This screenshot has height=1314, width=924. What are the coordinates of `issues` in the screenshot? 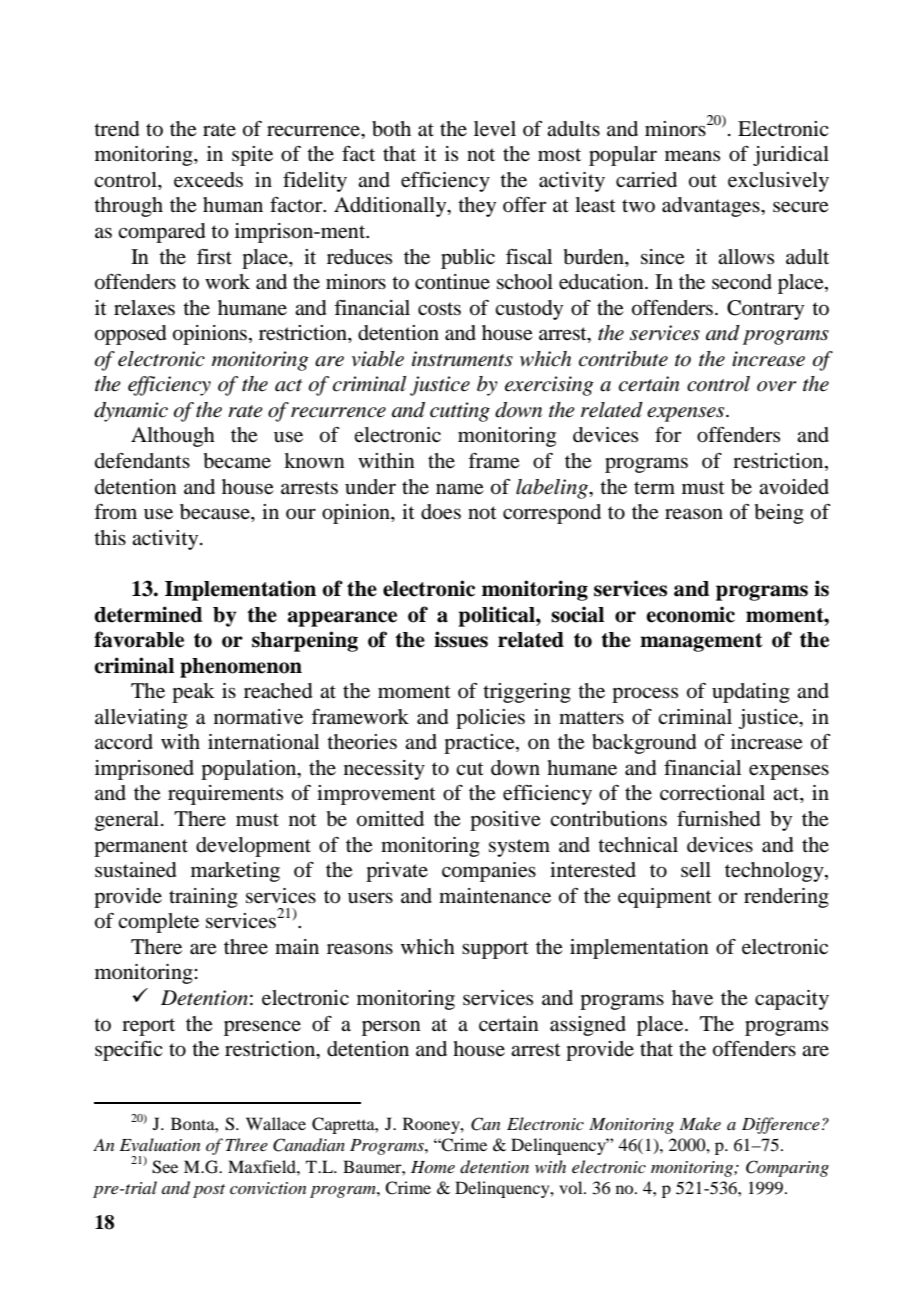 It's located at (461, 639).
